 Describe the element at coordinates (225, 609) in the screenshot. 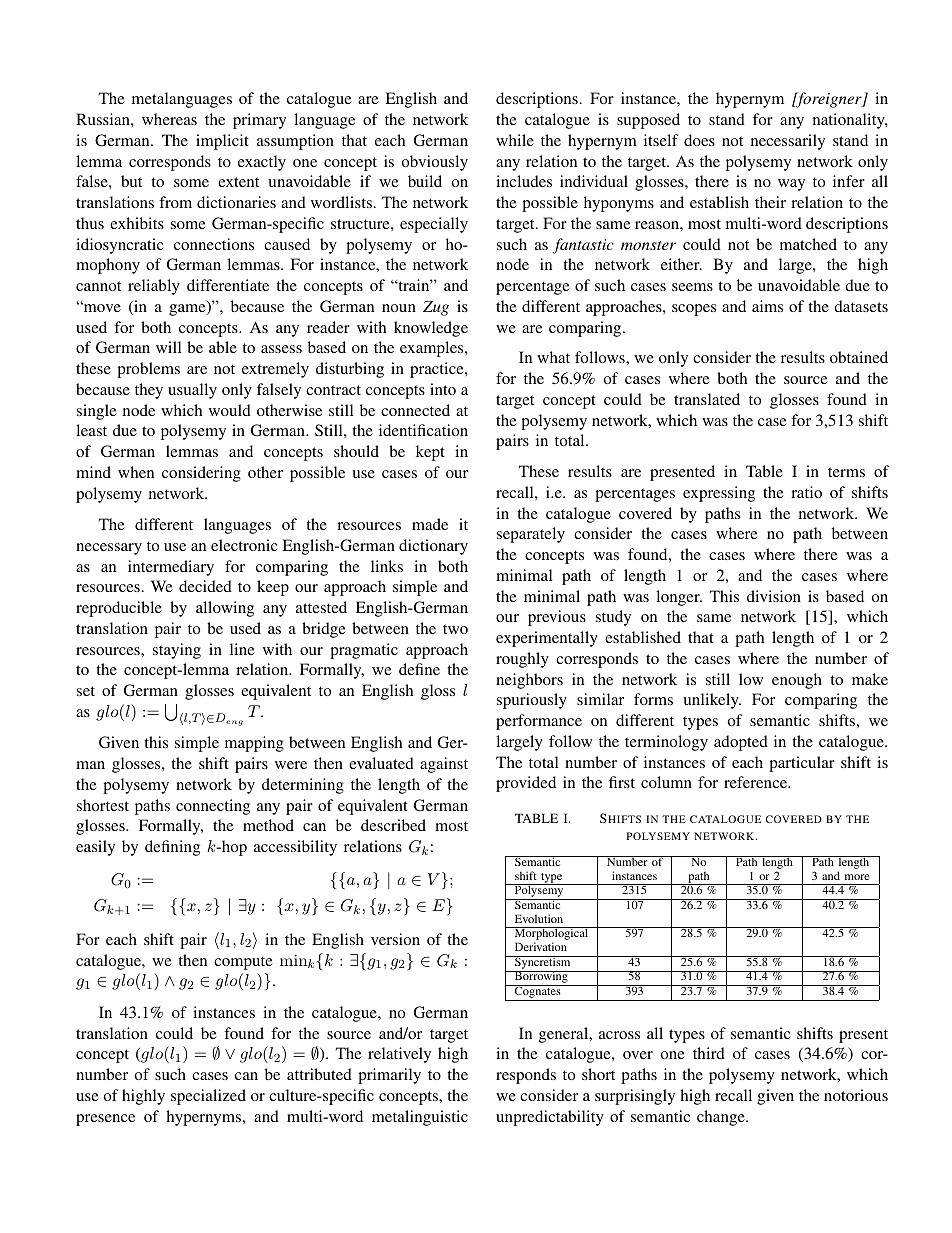

I see `allowing` at that location.
